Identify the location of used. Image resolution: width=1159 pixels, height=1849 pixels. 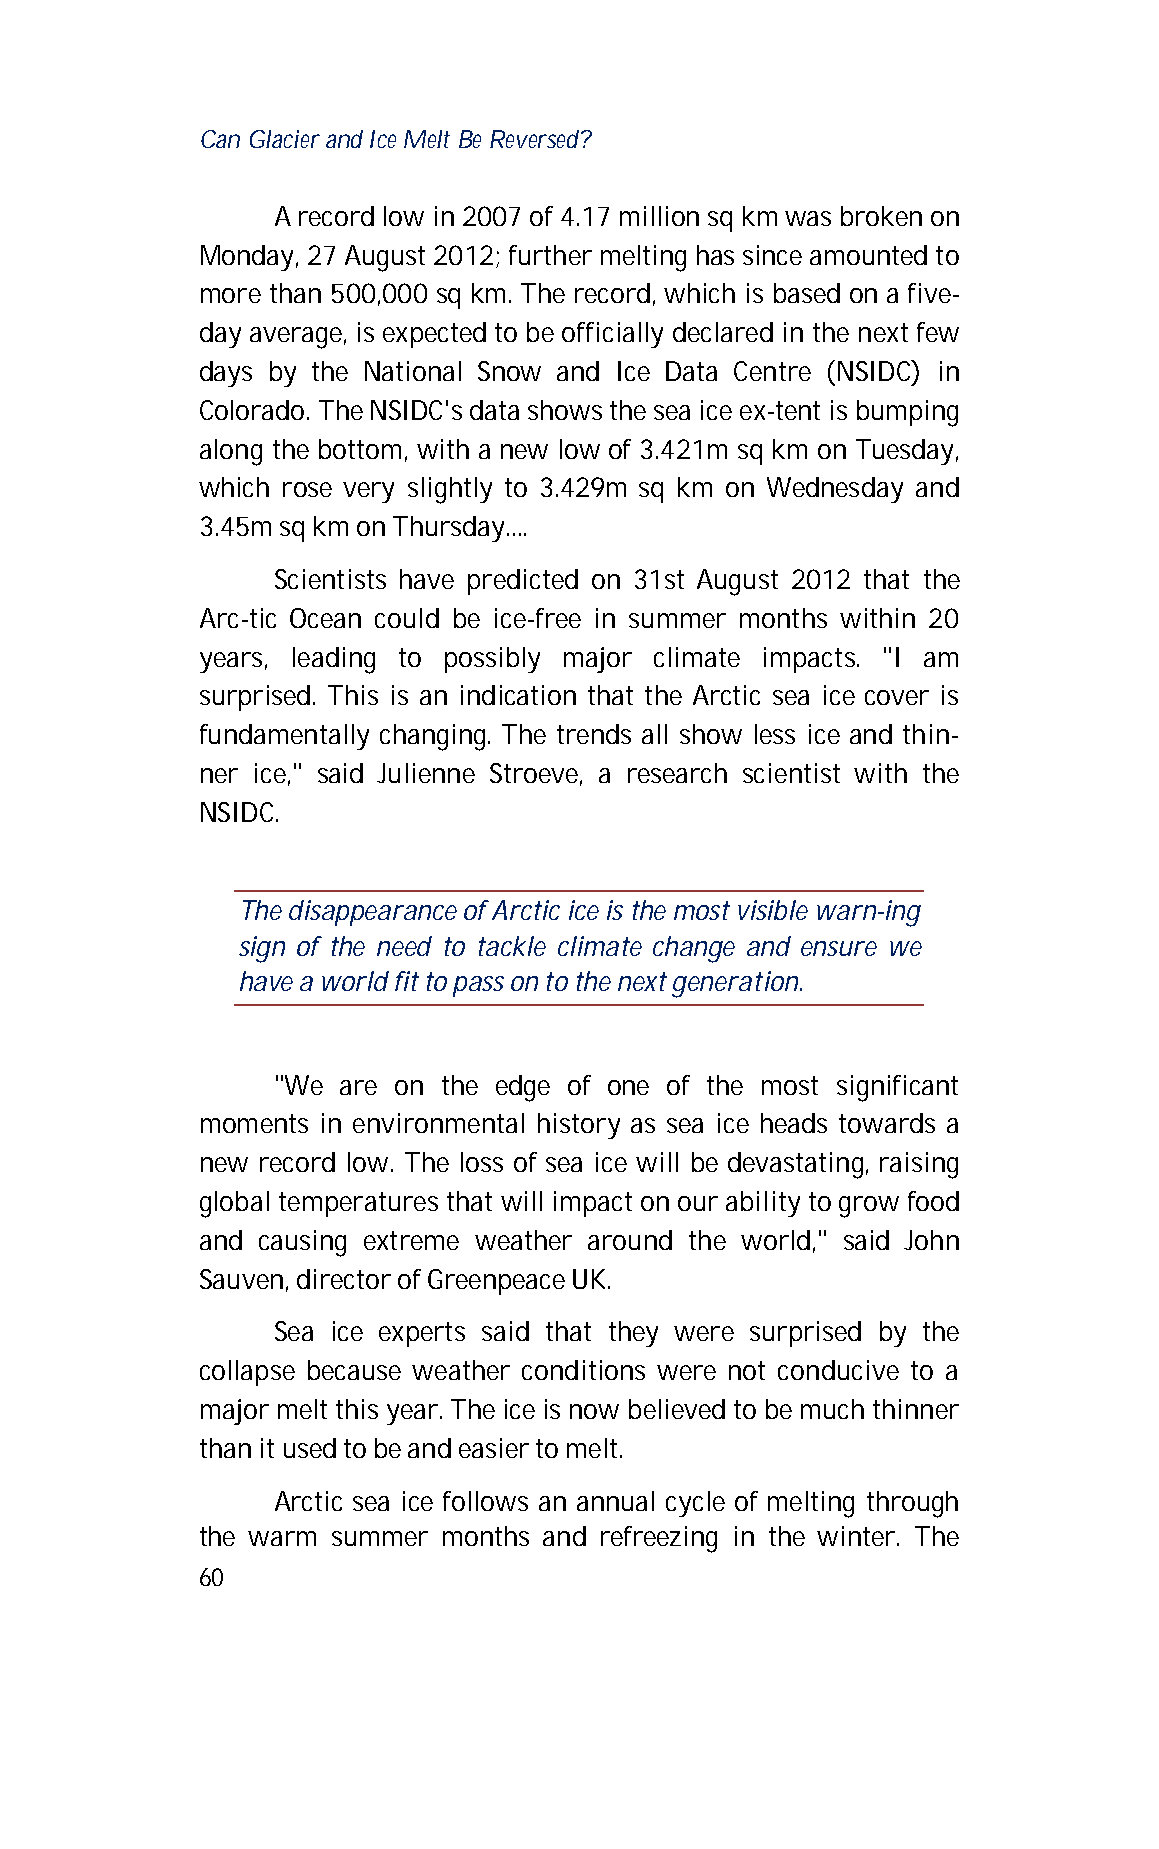
(310, 1448).
